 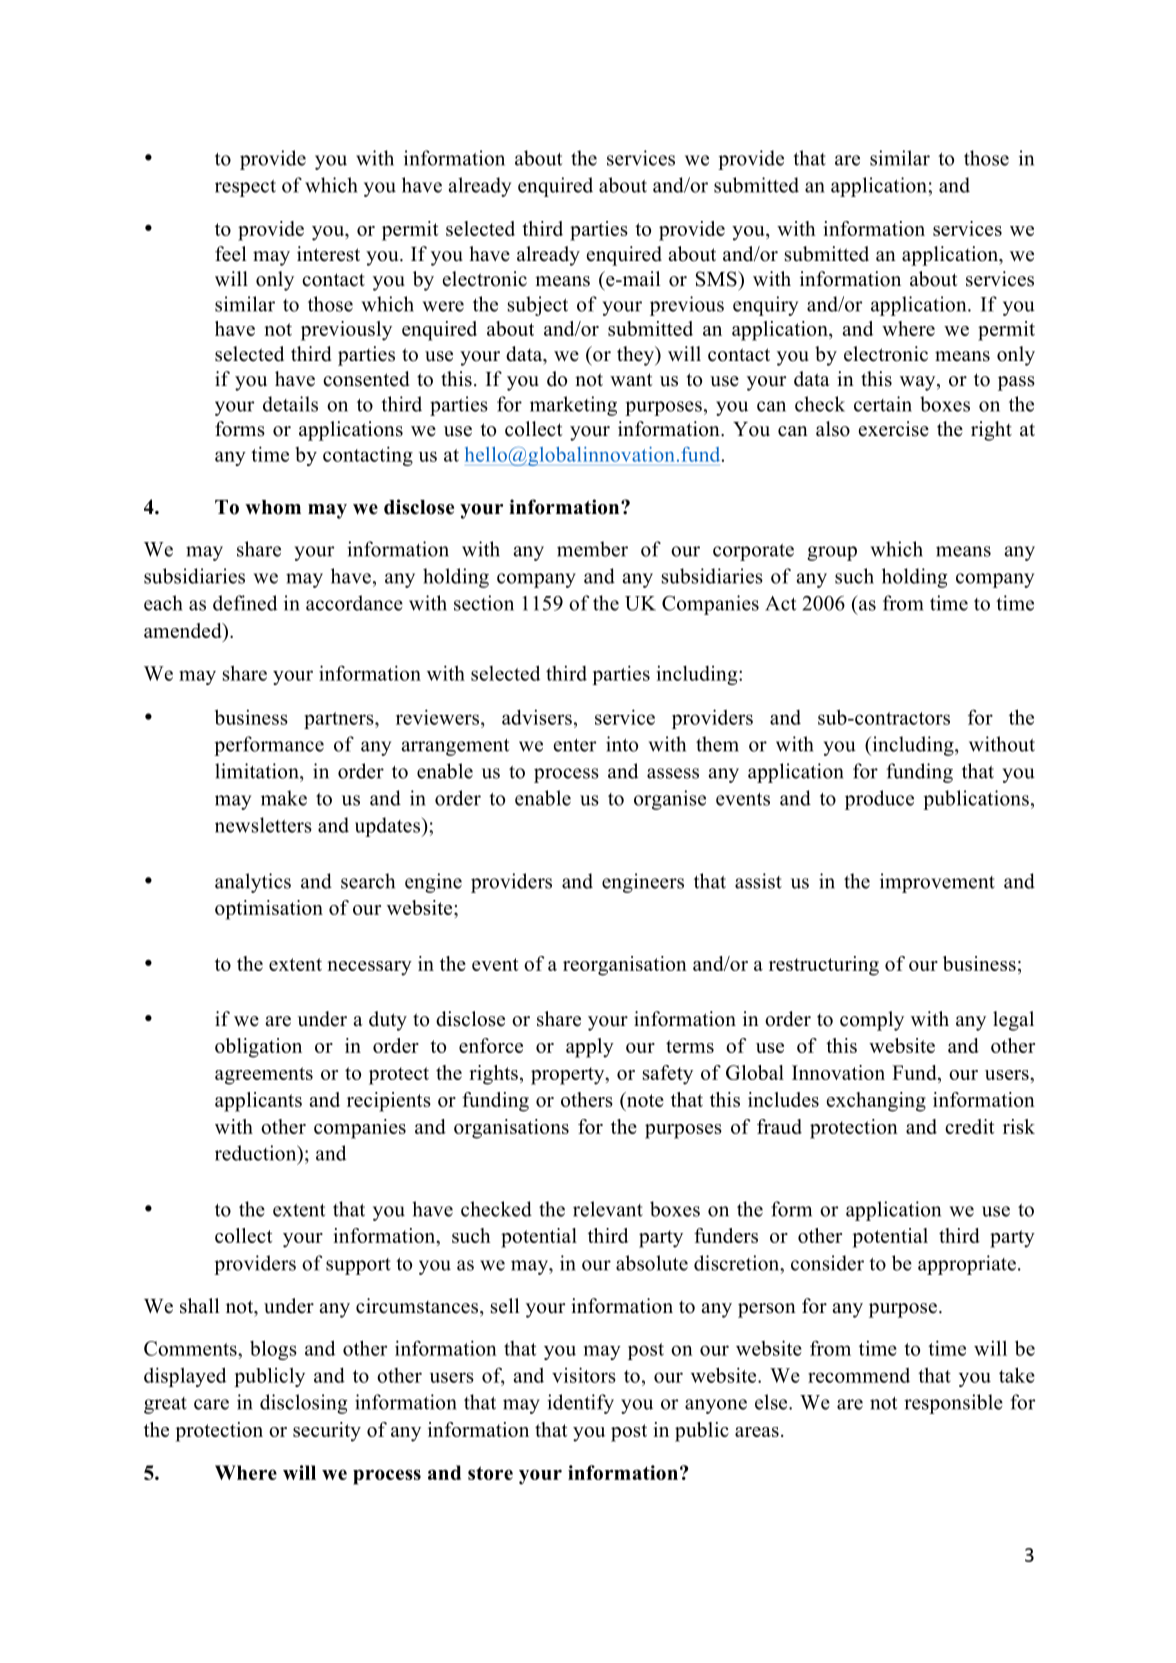 What do you see at coordinates (765, 306) in the screenshot?
I see `enquiry` at bounding box center [765, 306].
